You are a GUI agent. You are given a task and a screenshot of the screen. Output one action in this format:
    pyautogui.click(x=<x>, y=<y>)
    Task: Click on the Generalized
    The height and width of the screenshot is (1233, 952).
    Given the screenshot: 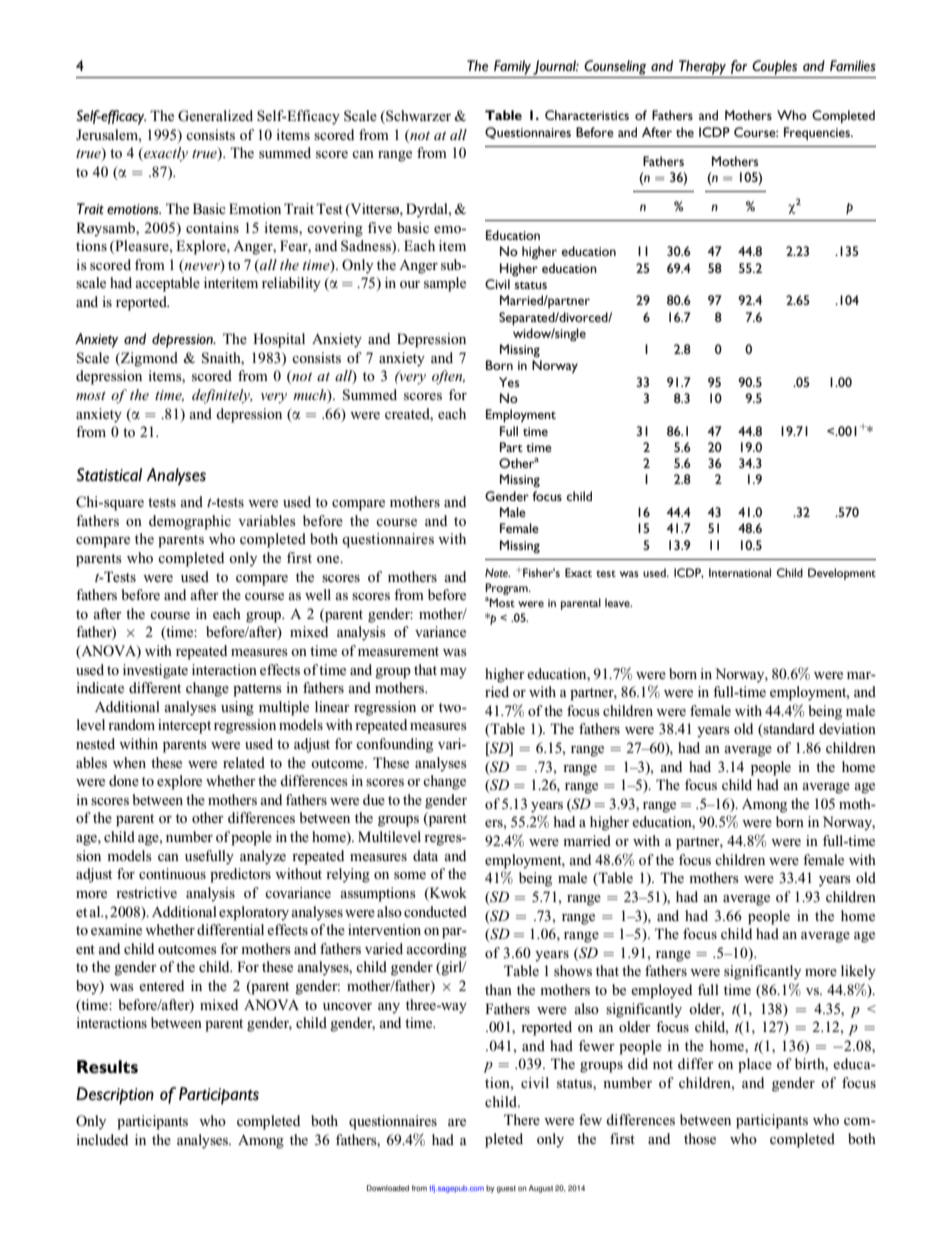 What is the action you would take?
    pyautogui.click(x=215, y=116)
